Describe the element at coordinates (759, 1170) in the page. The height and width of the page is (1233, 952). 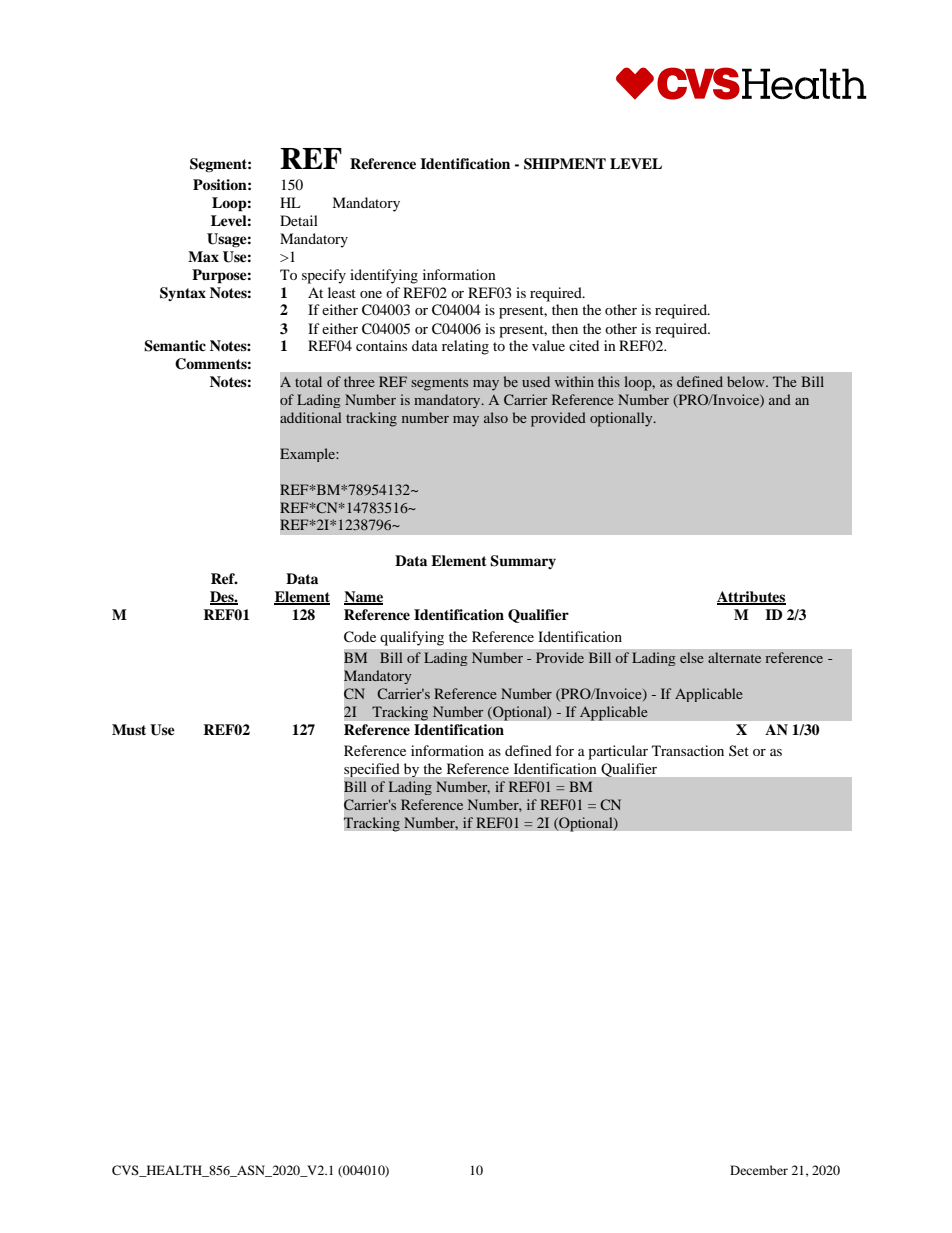
I see `December` at that location.
